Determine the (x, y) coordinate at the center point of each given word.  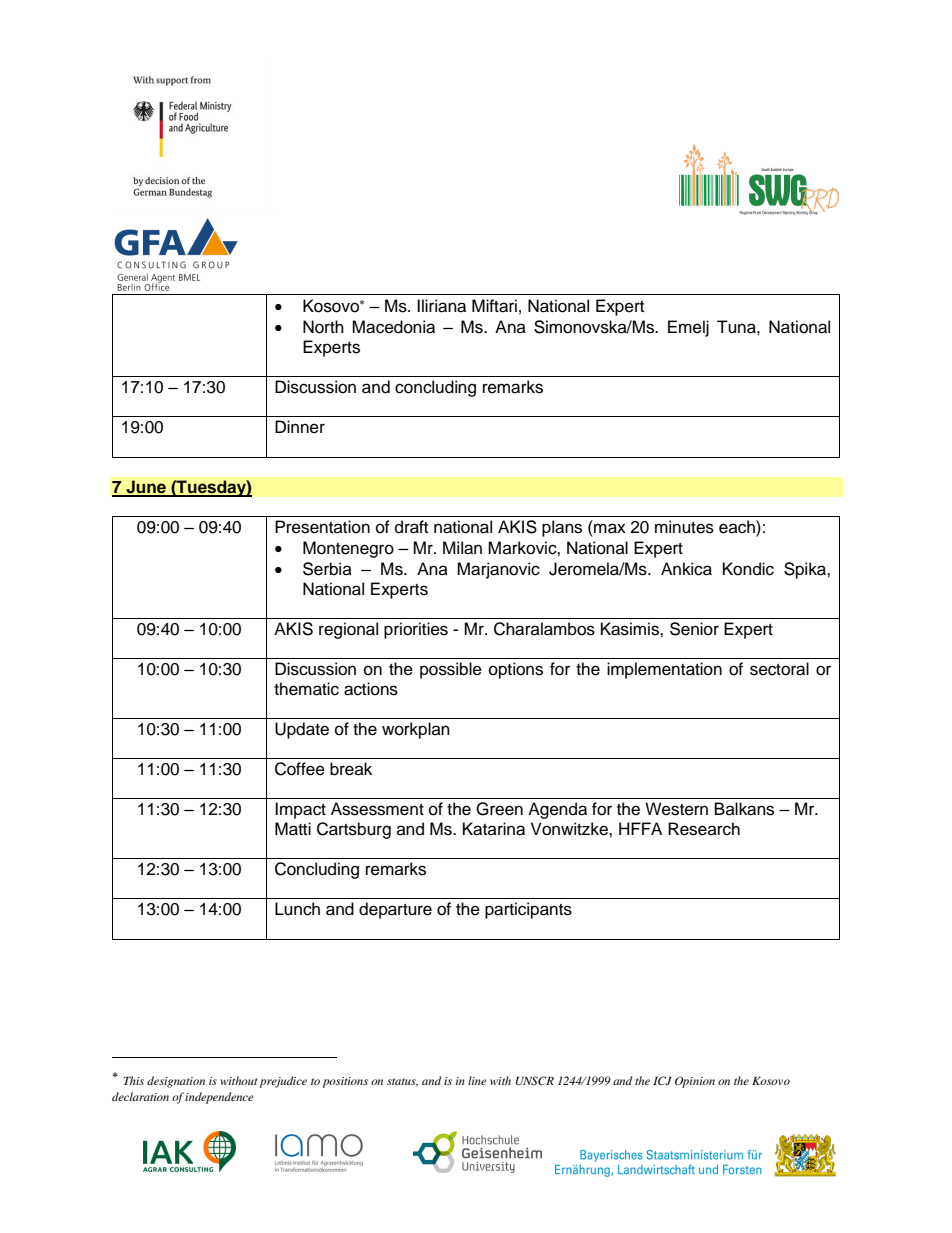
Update (302, 730)
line (477, 1080)
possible (451, 670)
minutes (684, 527)
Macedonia (393, 327)
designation (176, 1082)
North (323, 327)
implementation (664, 670)
